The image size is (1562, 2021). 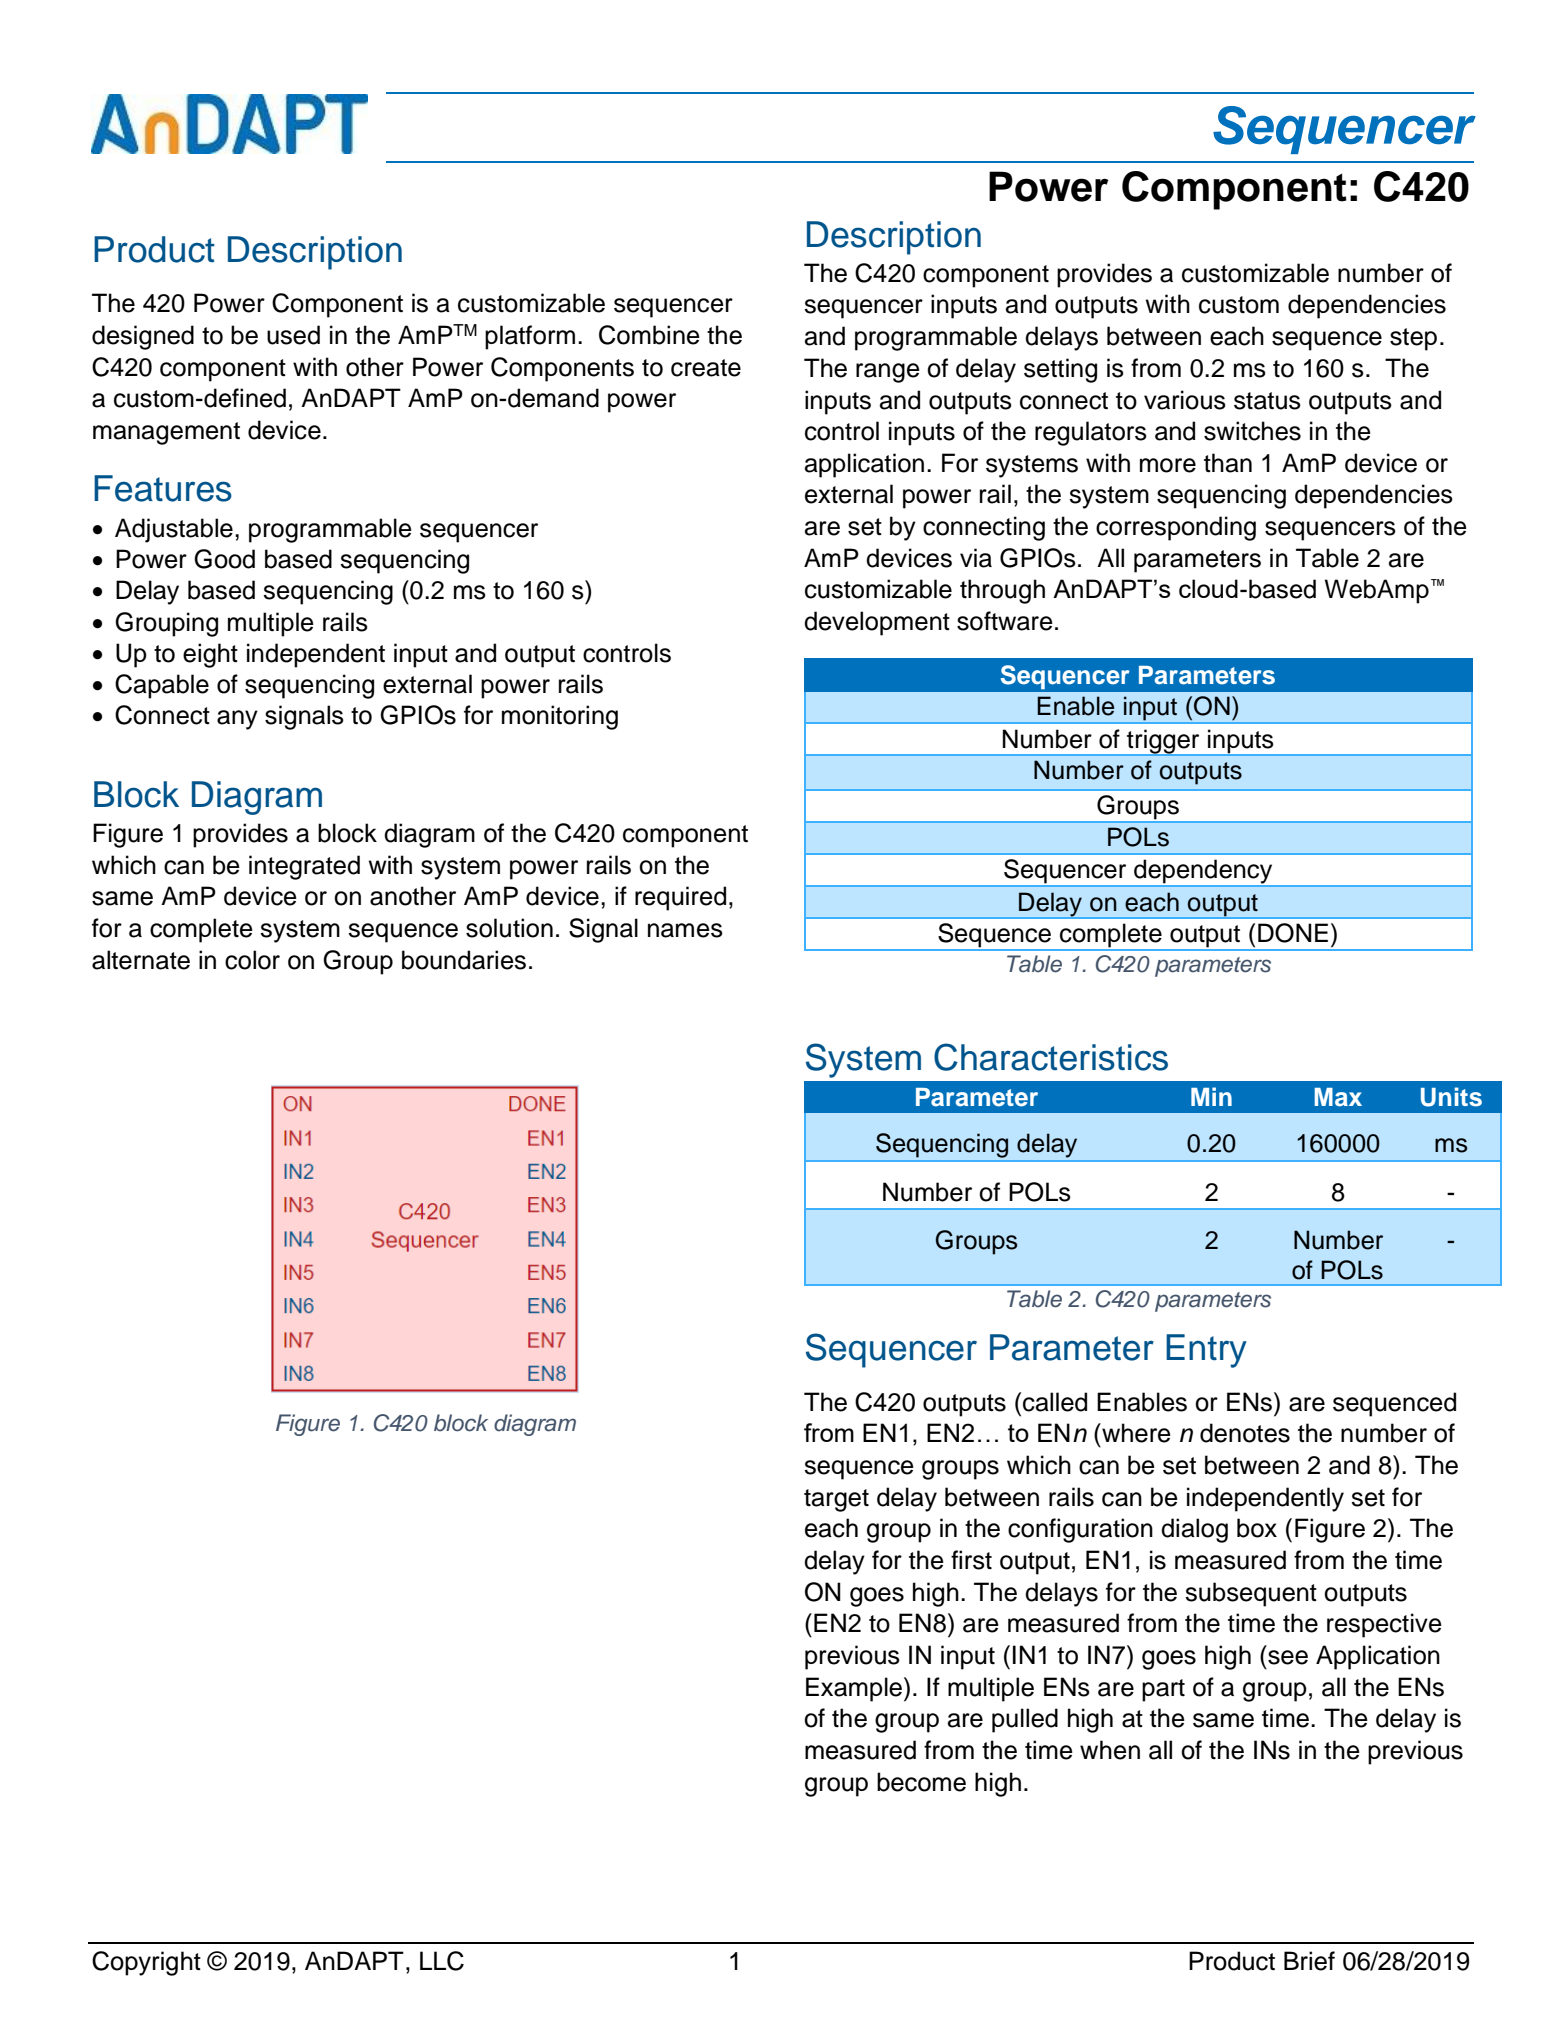 I want to click on status, so click(x=1267, y=401).
